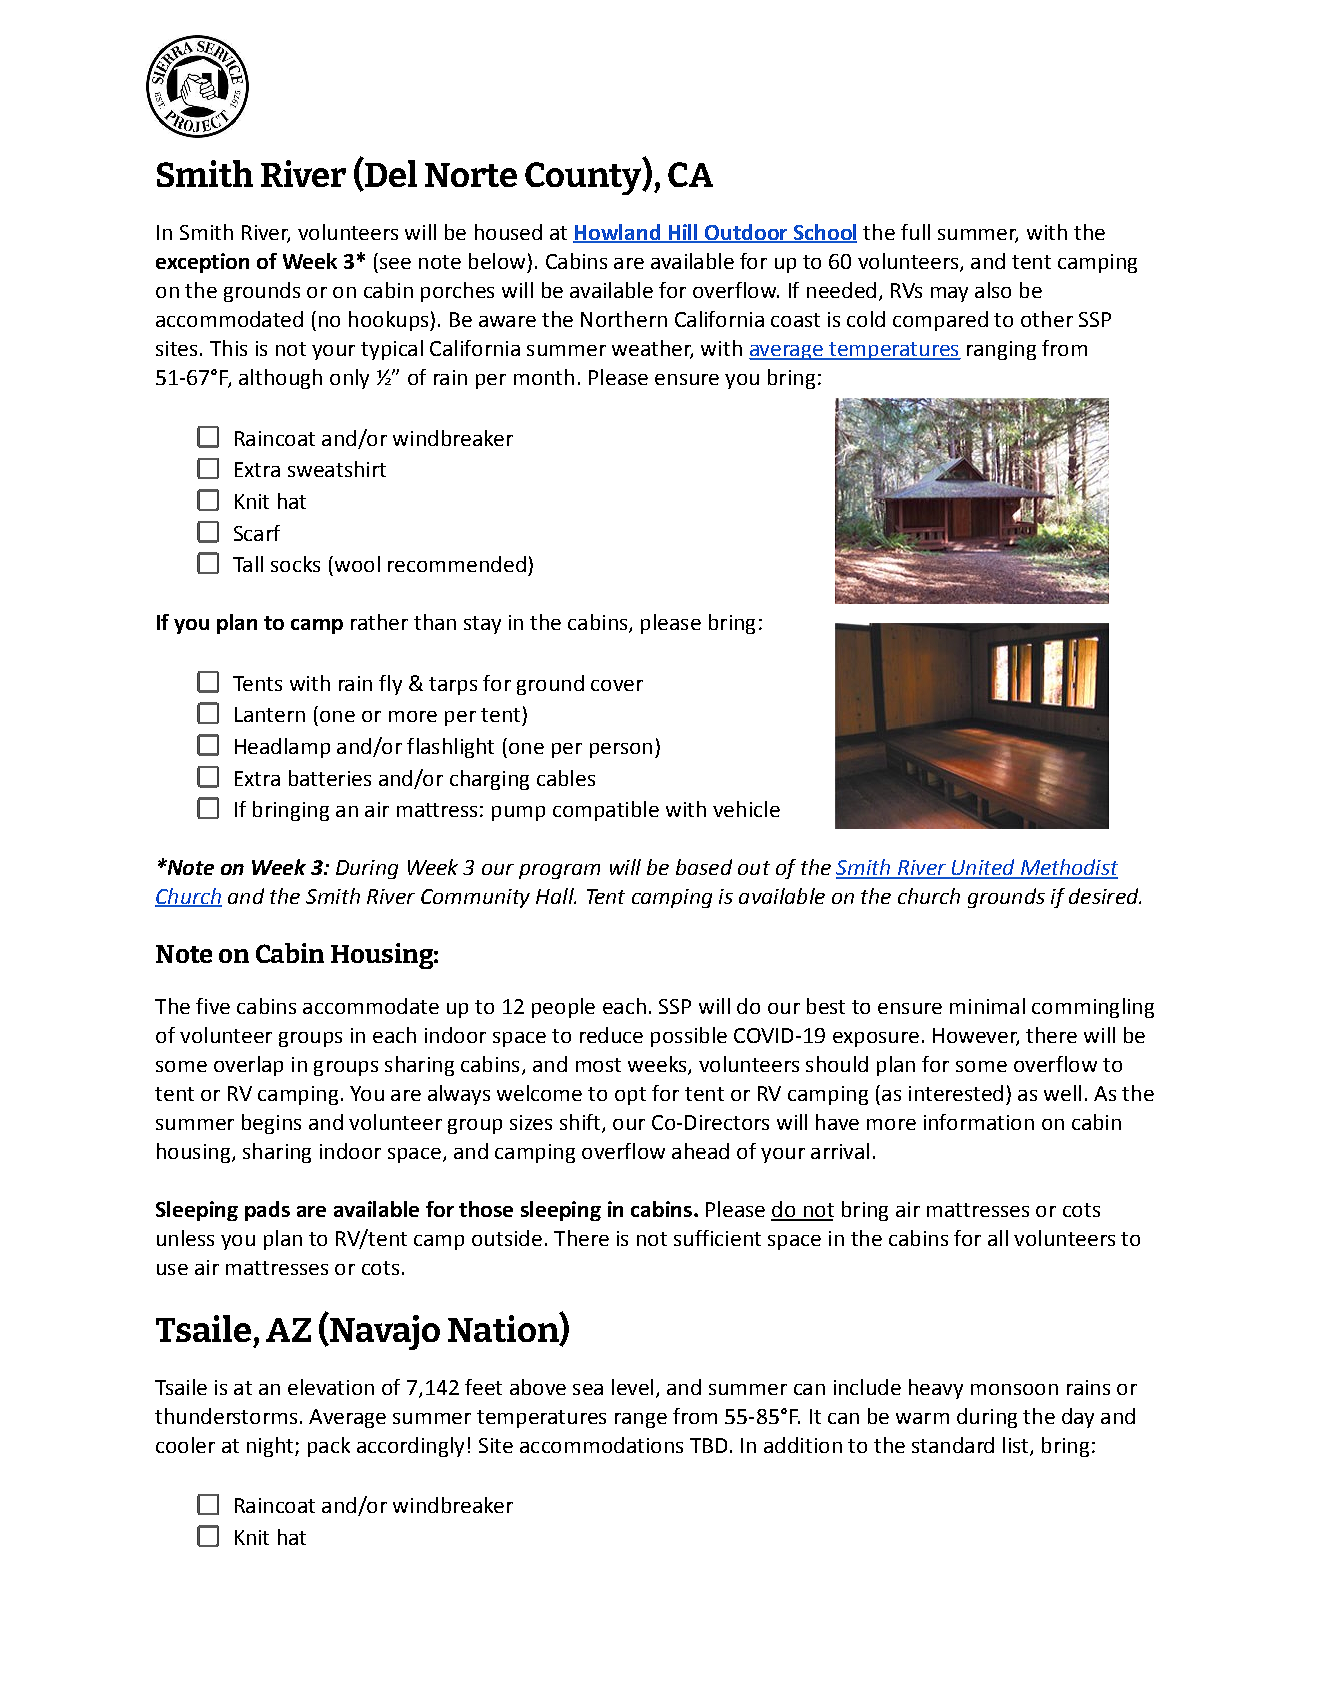 The height and width of the page is (1706, 1318). I want to click on reduce, so click(611, 1035).
